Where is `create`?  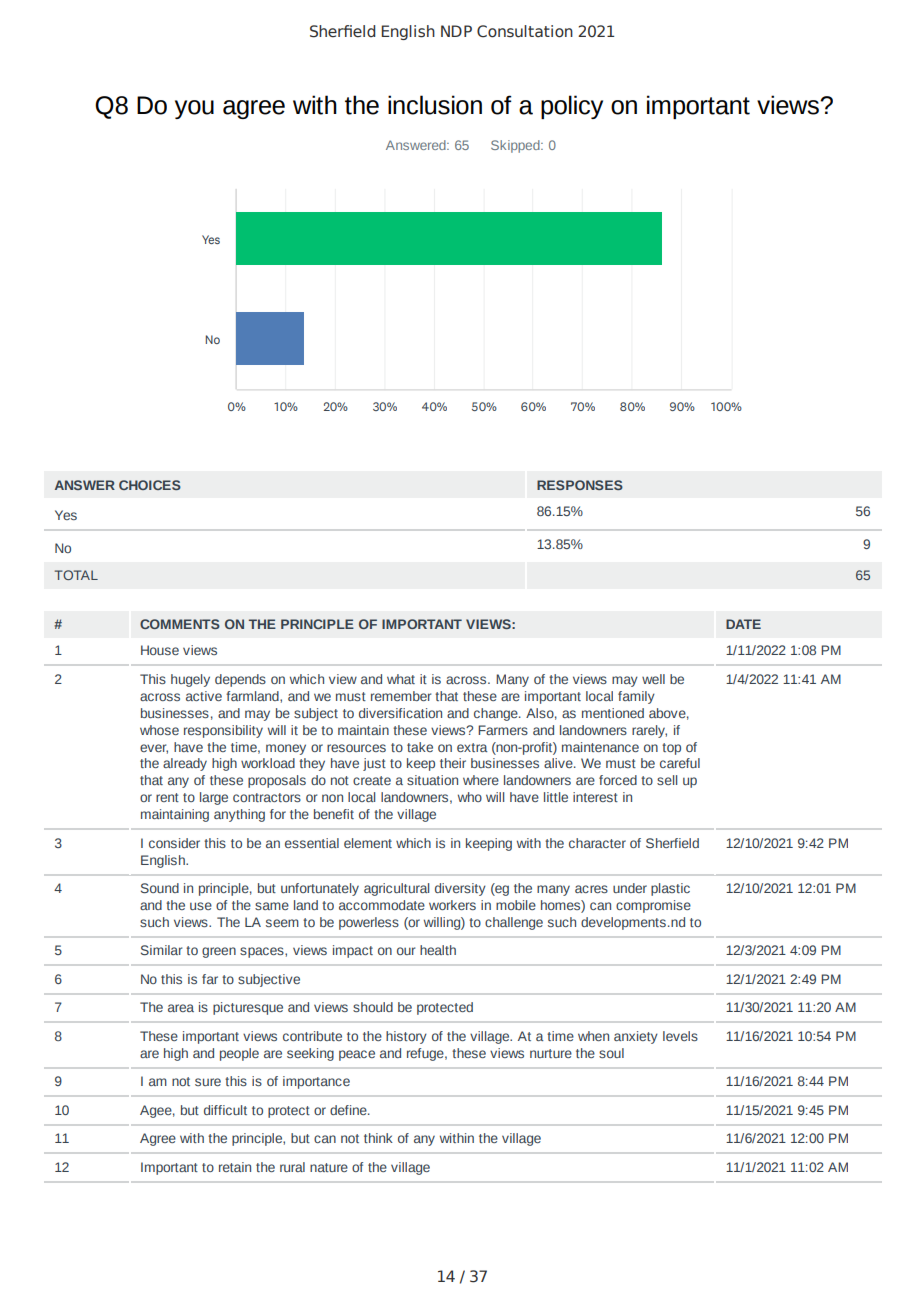
create is located at coordinates (372, 780).
